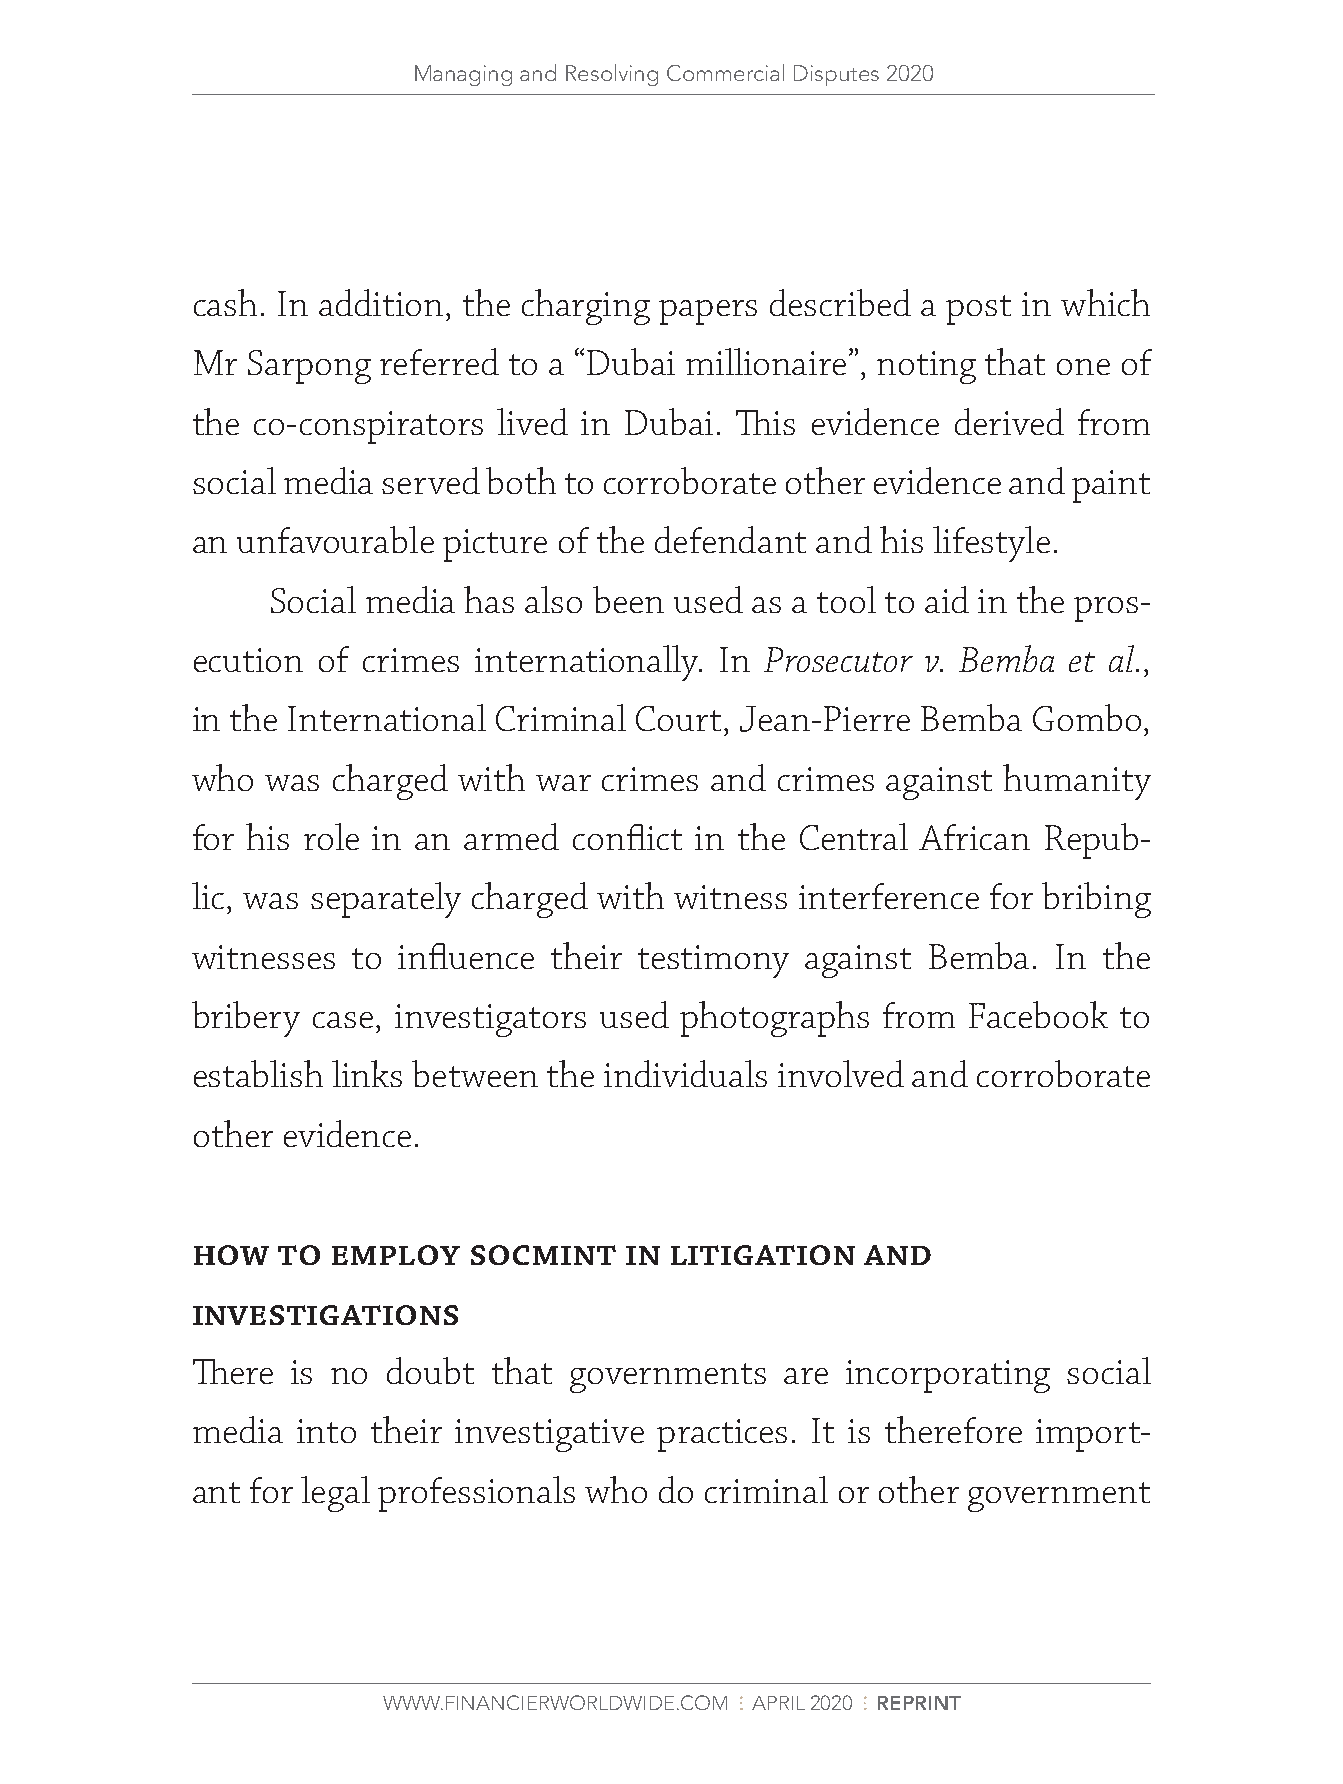 This screenshot has width=1343, height=1784. I want to click on African, so click(974, 837).
